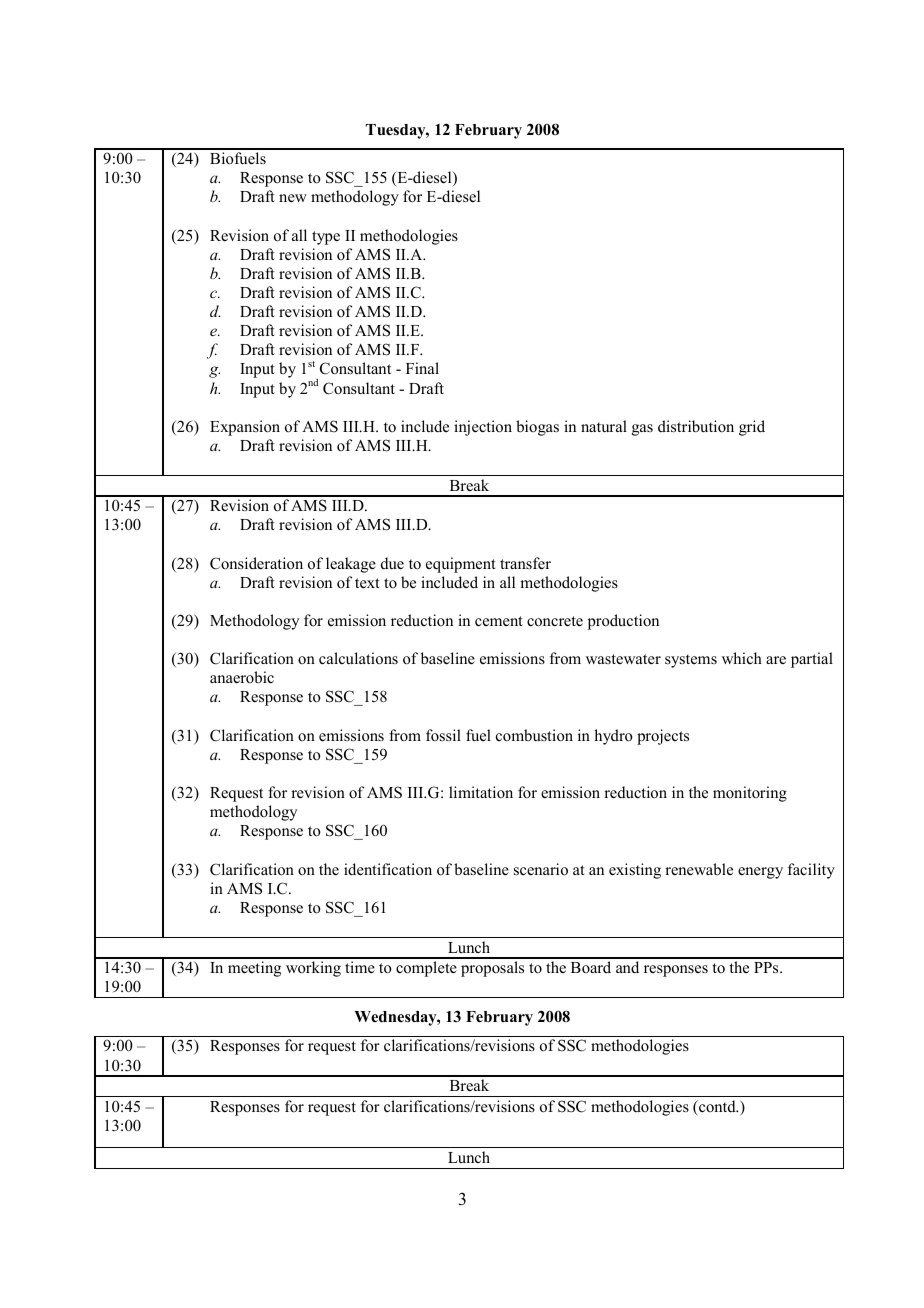 The width and height of the screenshot is (924, 1308). What do you see at coordinates (752, 428) in the screenshot?
I see `grid` at bounding box center [752, 428].
